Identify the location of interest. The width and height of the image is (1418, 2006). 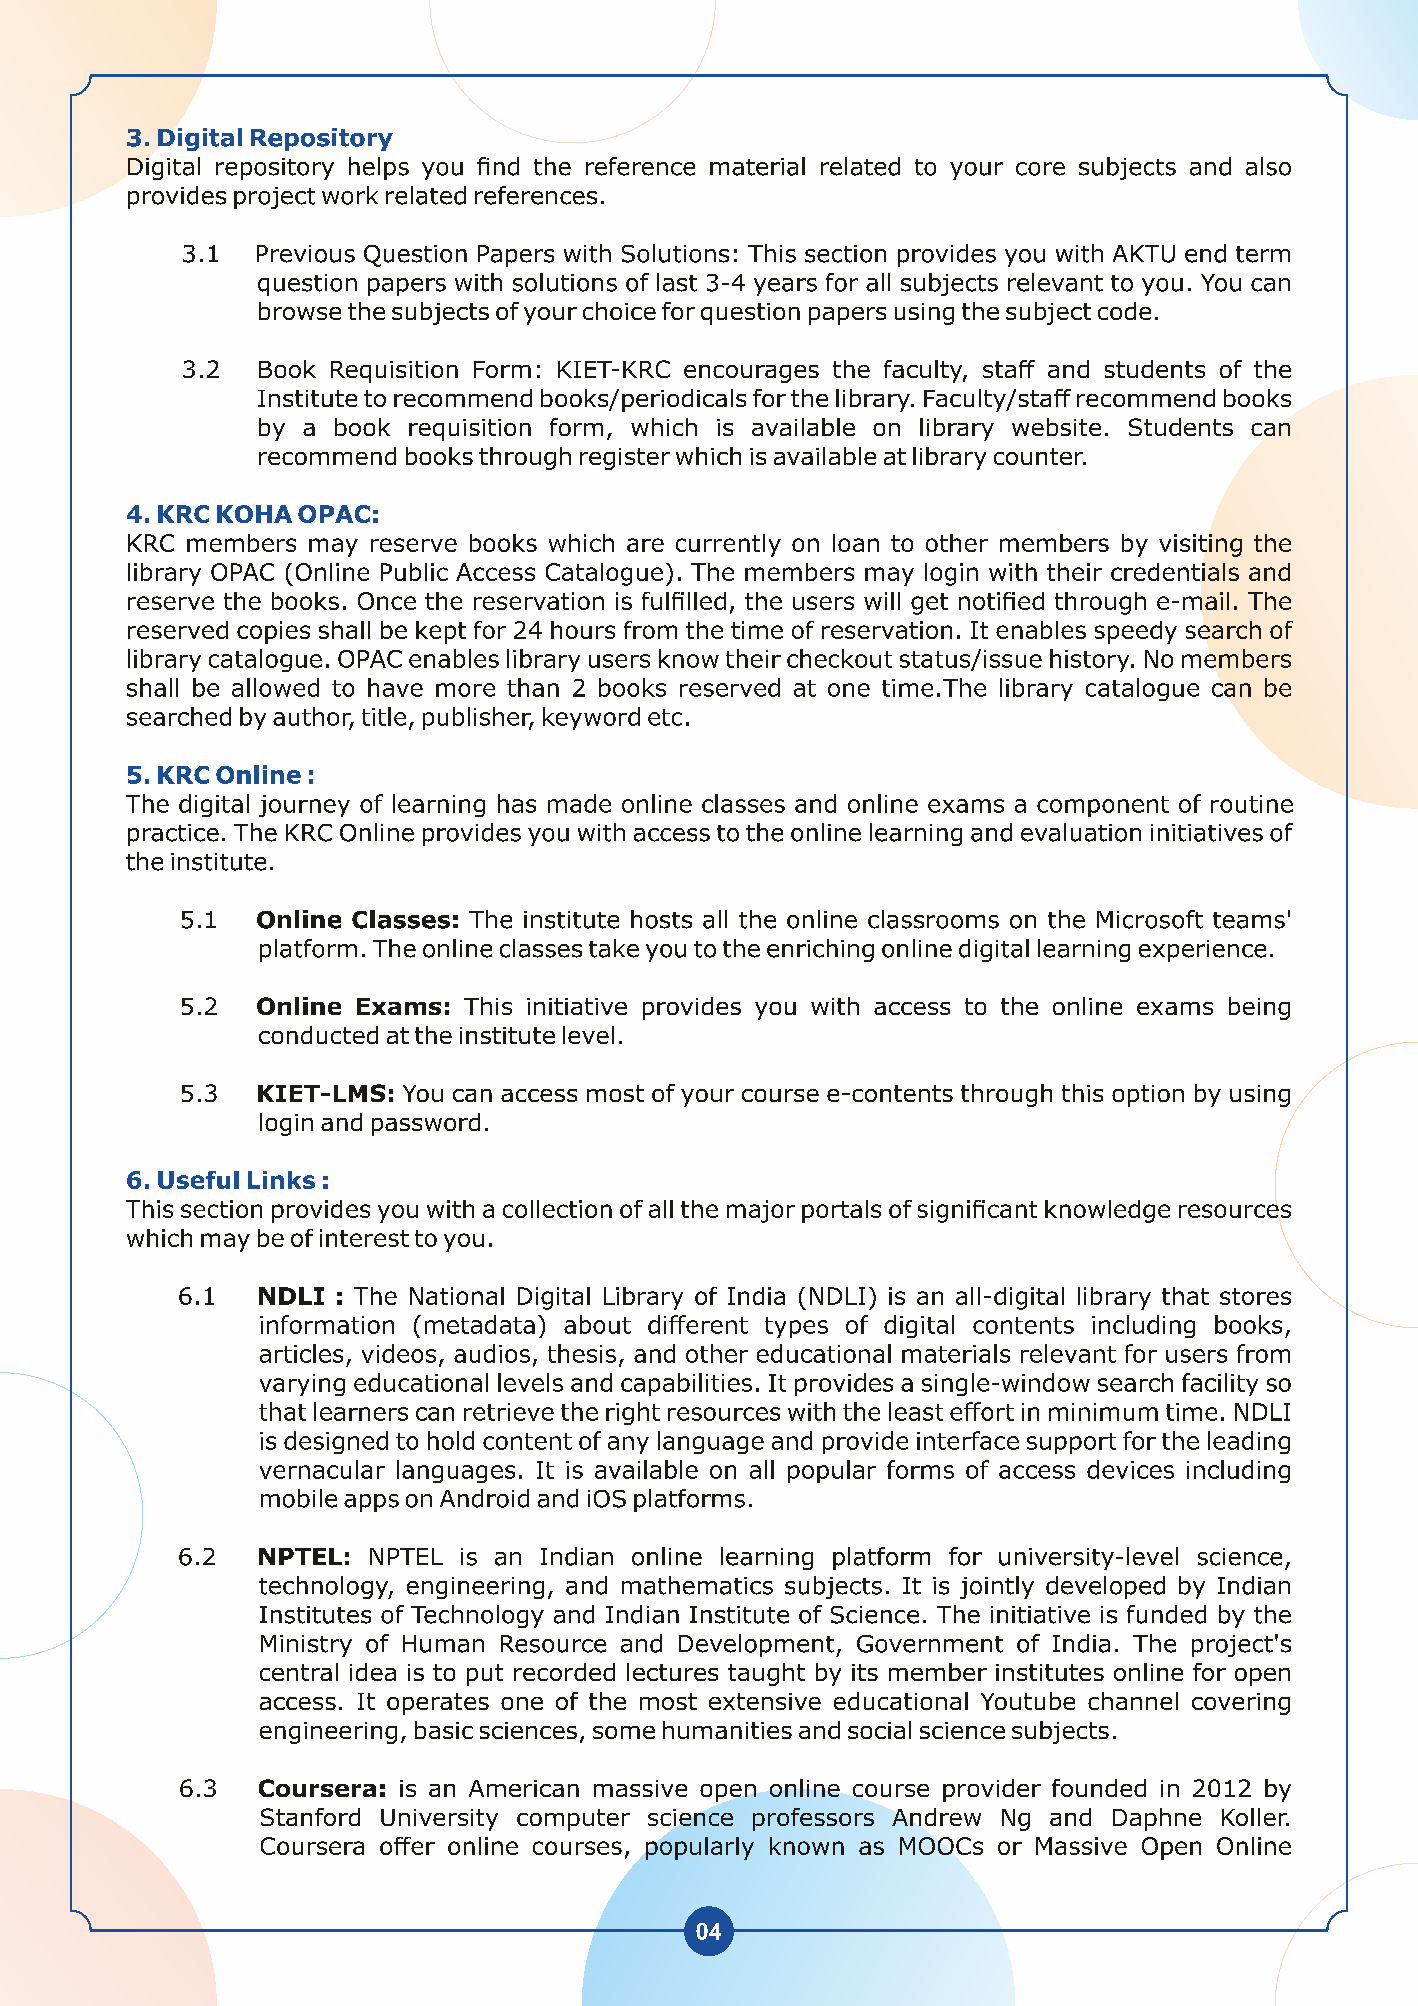
(364, 1238).
